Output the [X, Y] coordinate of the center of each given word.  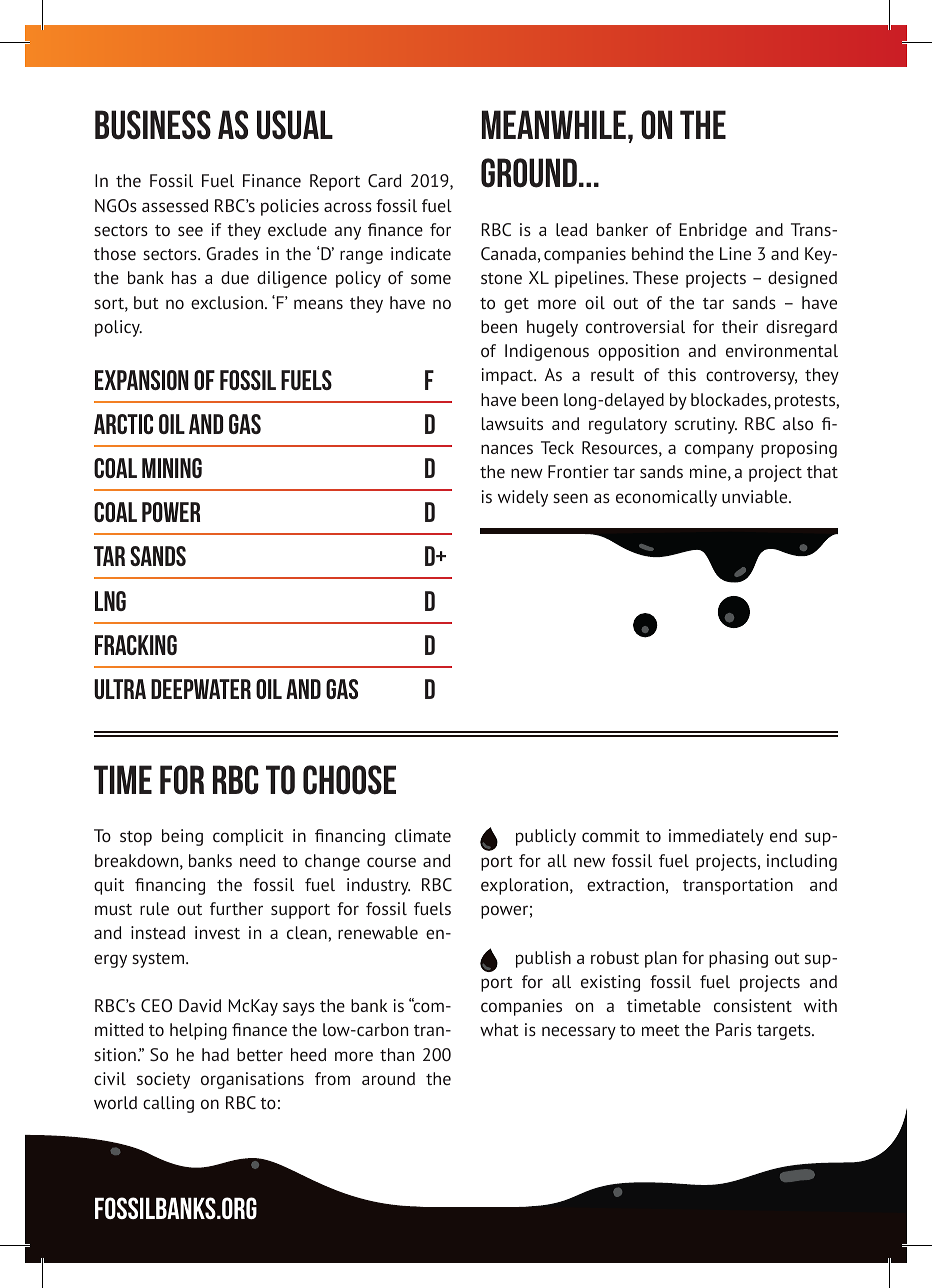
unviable [756, 496]
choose [349, 780]
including [802, 862]
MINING [172, 468]
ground [529, 173]
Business [153, 125]
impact [508, 376]
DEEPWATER [201, 689]
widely [523, 498]
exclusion [227, 302]
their [740, 326]
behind [657, 253]
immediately [716, 837]
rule [154, 908]
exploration [524, 886]
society [163, 1080]
